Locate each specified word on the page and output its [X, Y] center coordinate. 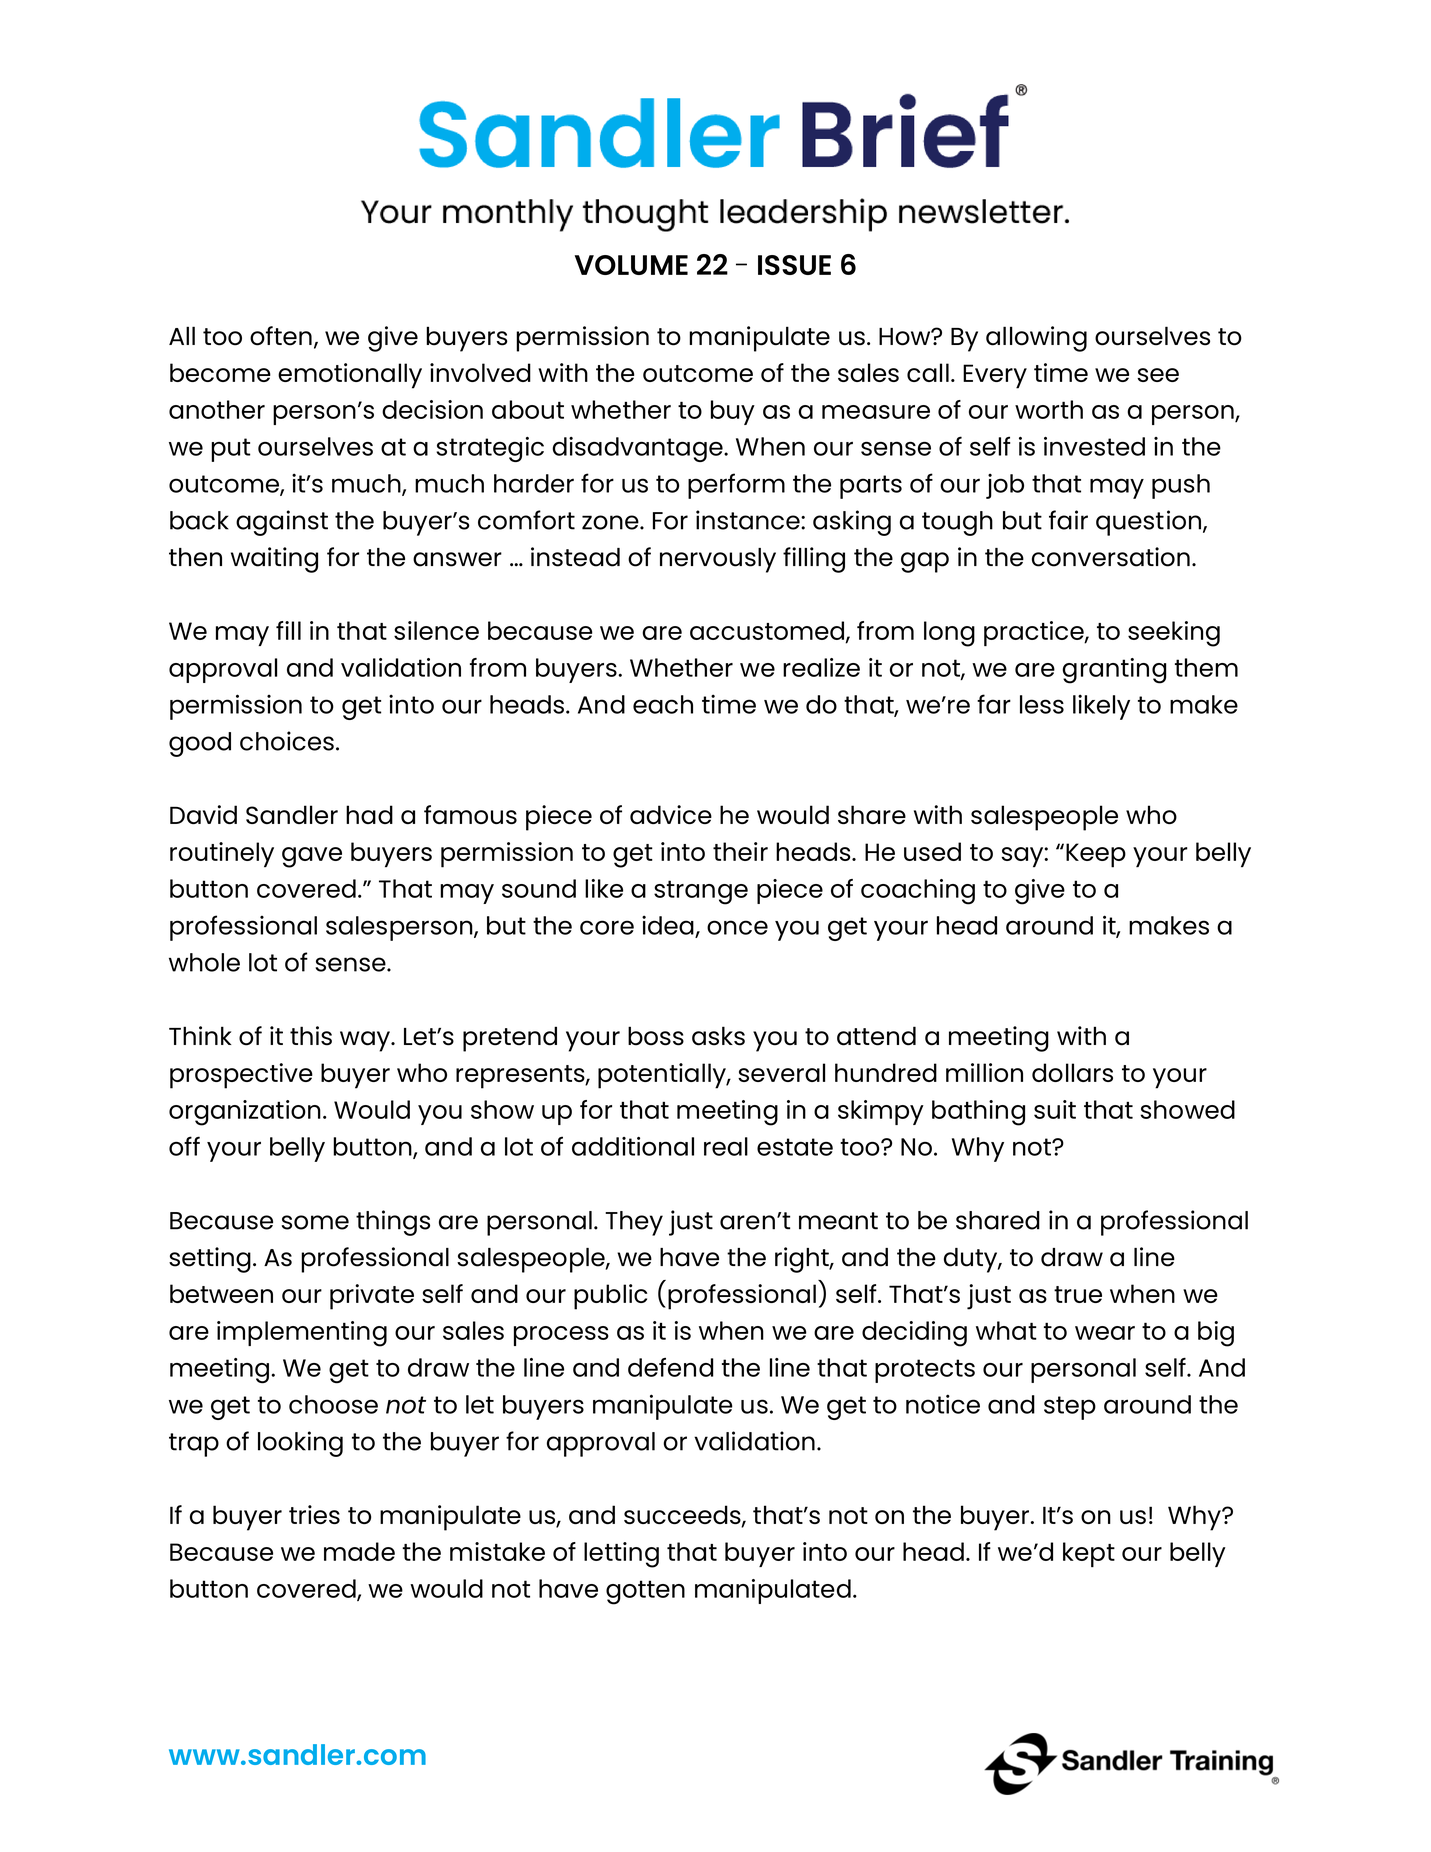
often [281, 336]
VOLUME [631, 265]
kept [1089, 1554]
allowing [1036, 339]
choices [287, 741]
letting [621, 1555]
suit [1055, 1109]
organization [245, 1113]
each [663, 704]
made [359, 1551]
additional [633, 1146]
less [1042, 704]
